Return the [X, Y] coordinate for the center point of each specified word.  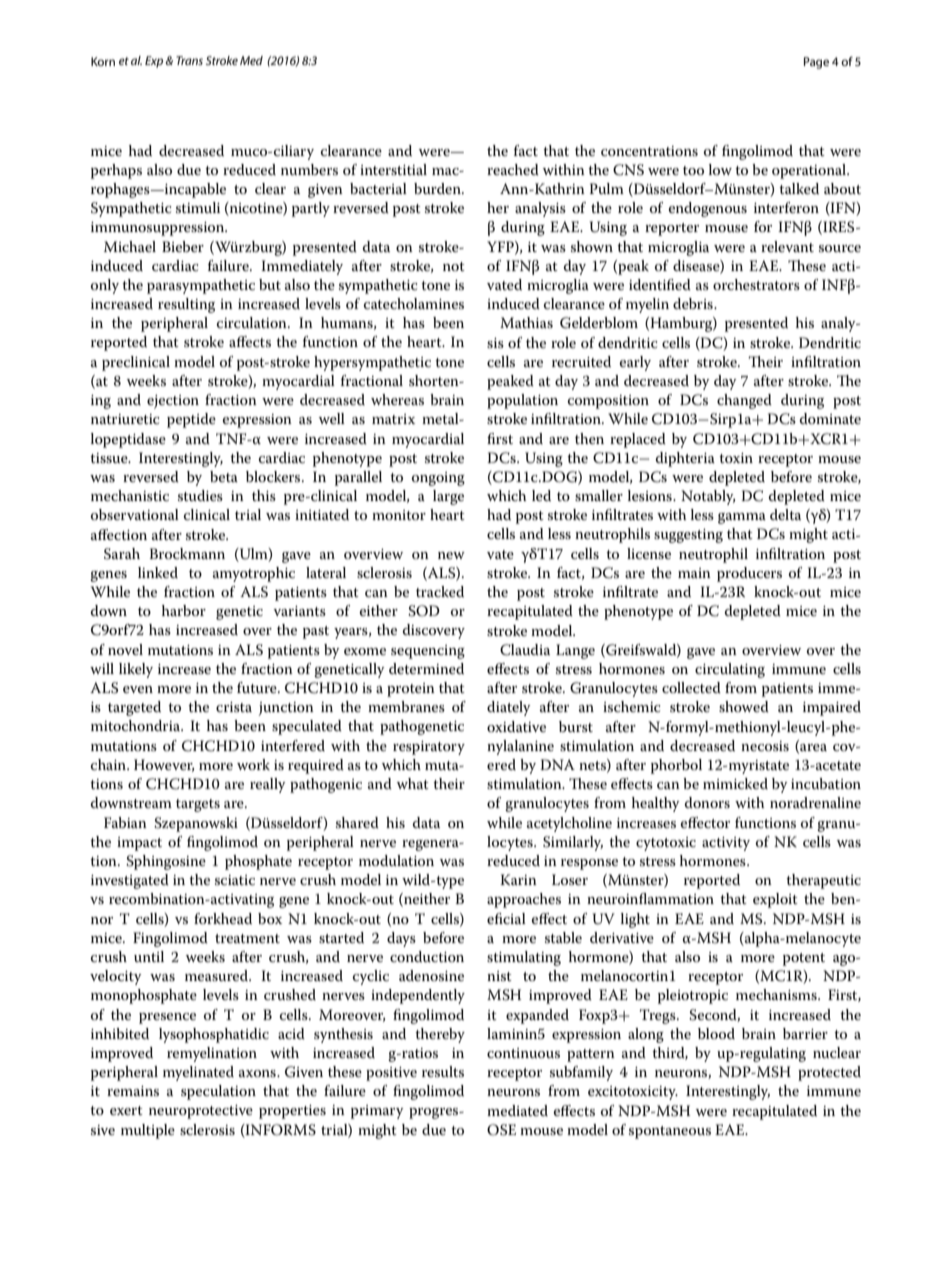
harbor [184, 610]
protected [829, 1073]
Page [816, 63]
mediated [517, 1110]
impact [139, 844]
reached [513, 169]
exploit [775, 900]
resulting [186, 305]
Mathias [526, 322]
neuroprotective [201, 1112]
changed [744, 401]
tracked [440, 591]
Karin [518, 879]
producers [749, 574]
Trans [189, 60]
